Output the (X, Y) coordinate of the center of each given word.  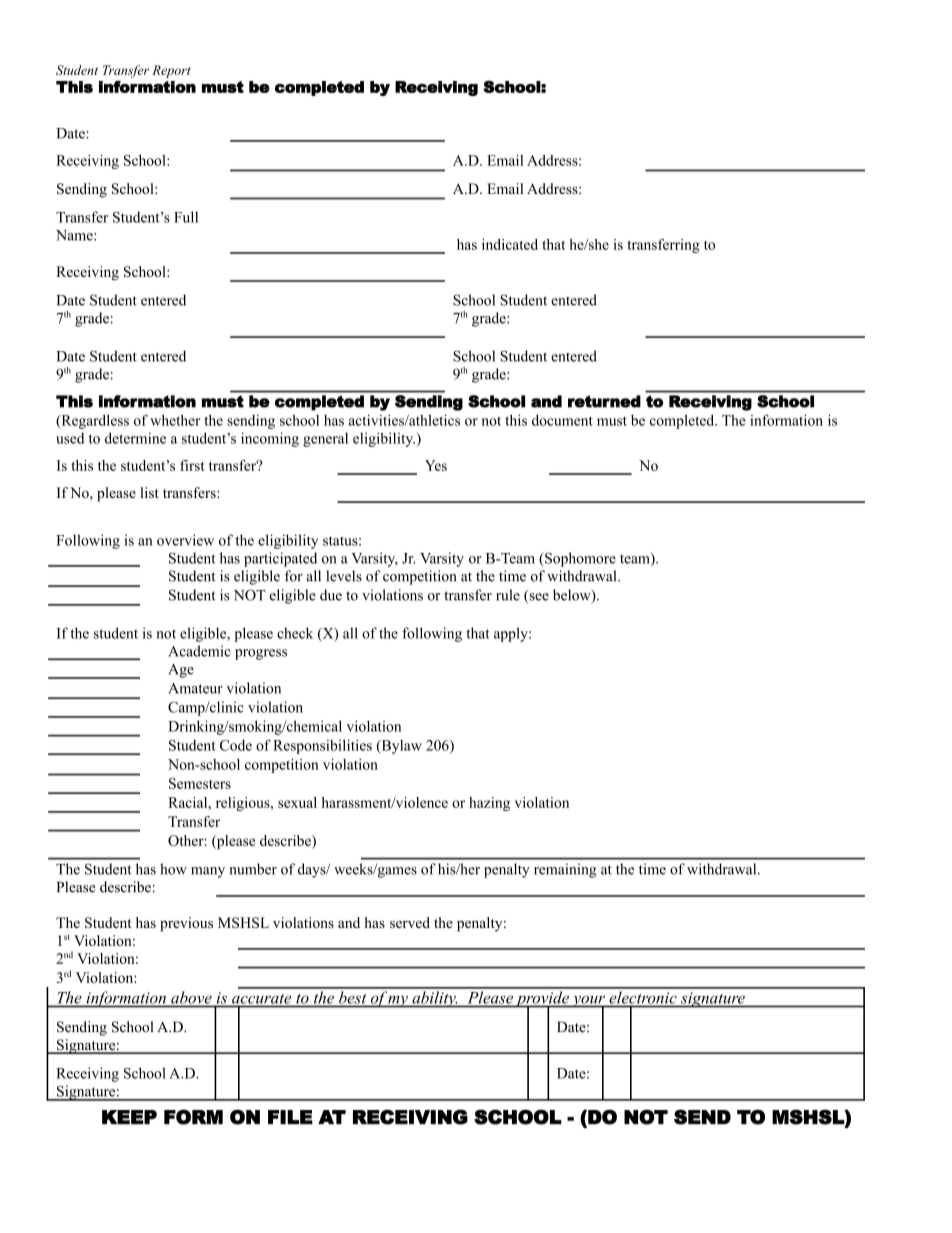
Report (171, 71)
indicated (510, 244)
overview (185, 540)
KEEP (129, 1117)
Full (186, 217)
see (538, 598)
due (331, 595)
